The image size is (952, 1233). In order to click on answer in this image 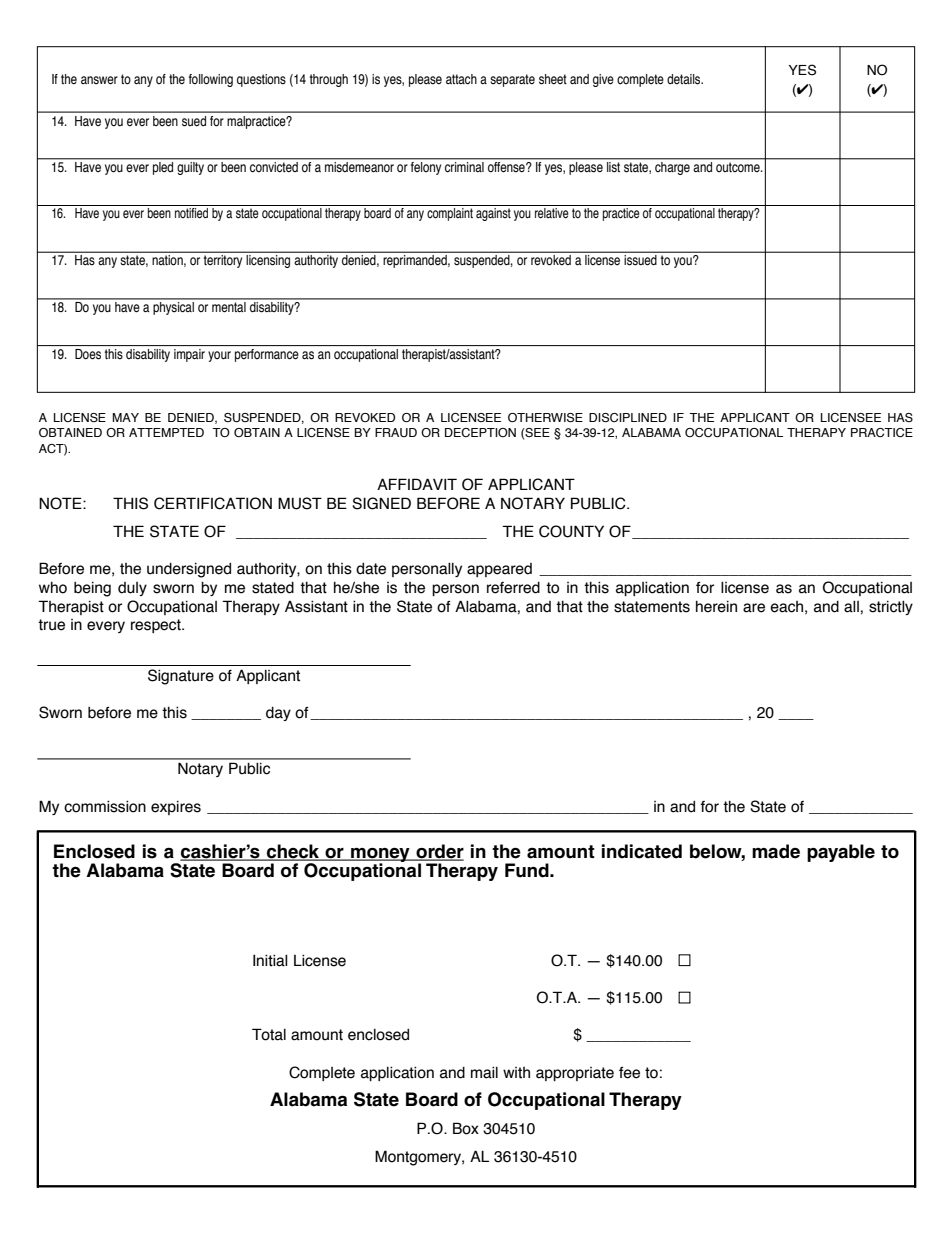, I will do `click(99, 80)`.
